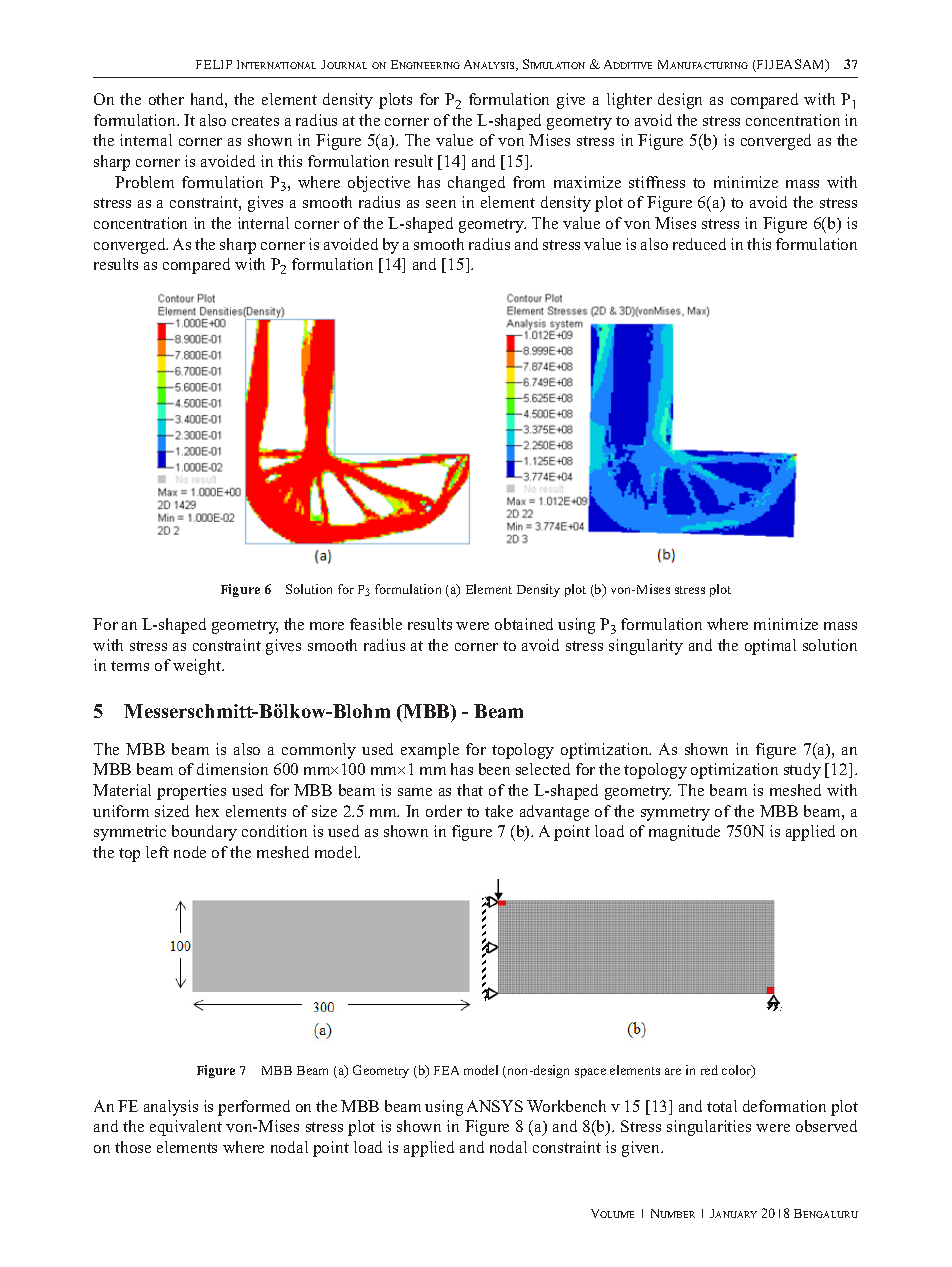  I want to click on changed, so click(476, 184).
